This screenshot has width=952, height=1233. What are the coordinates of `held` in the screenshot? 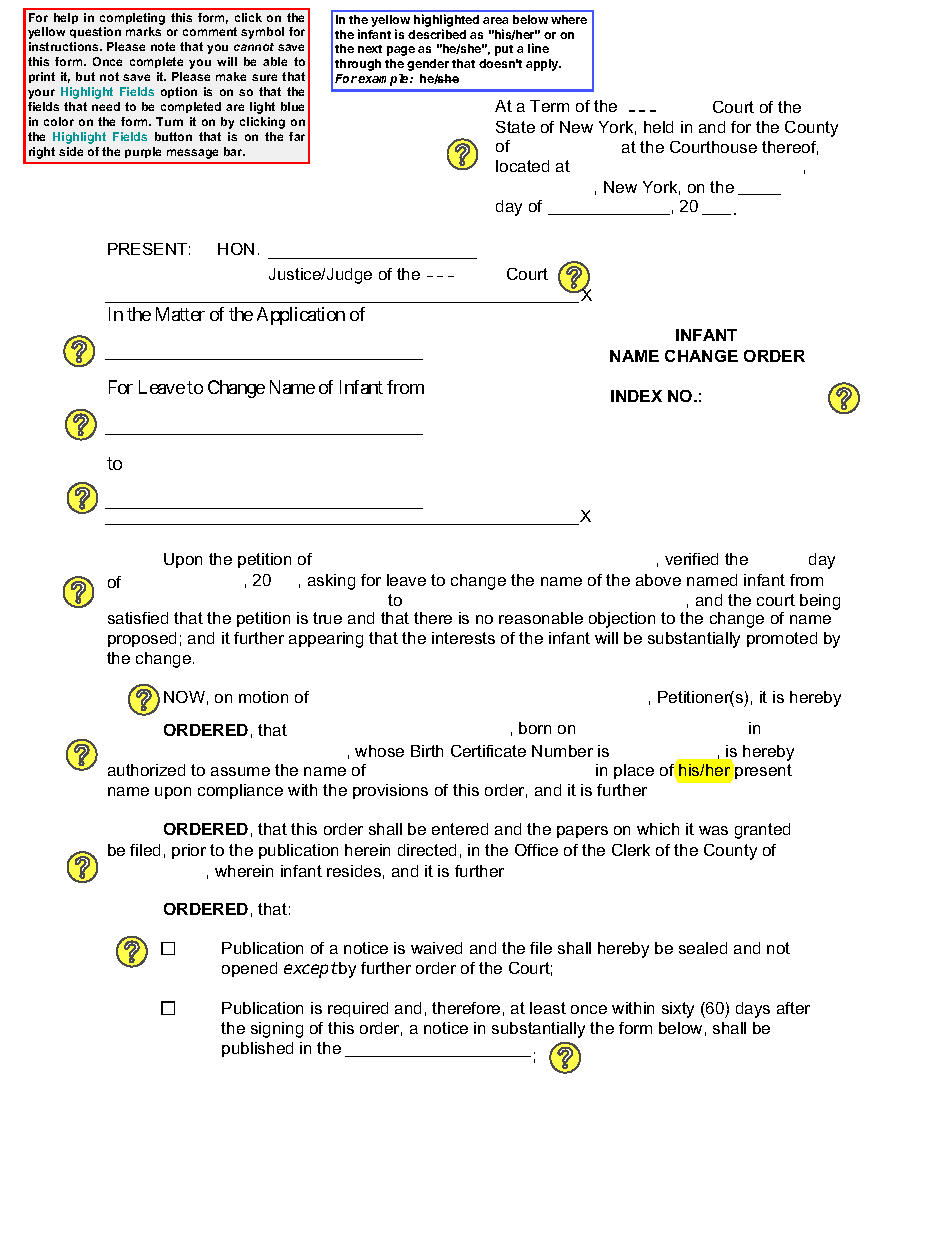 It's located at (658, 127).
